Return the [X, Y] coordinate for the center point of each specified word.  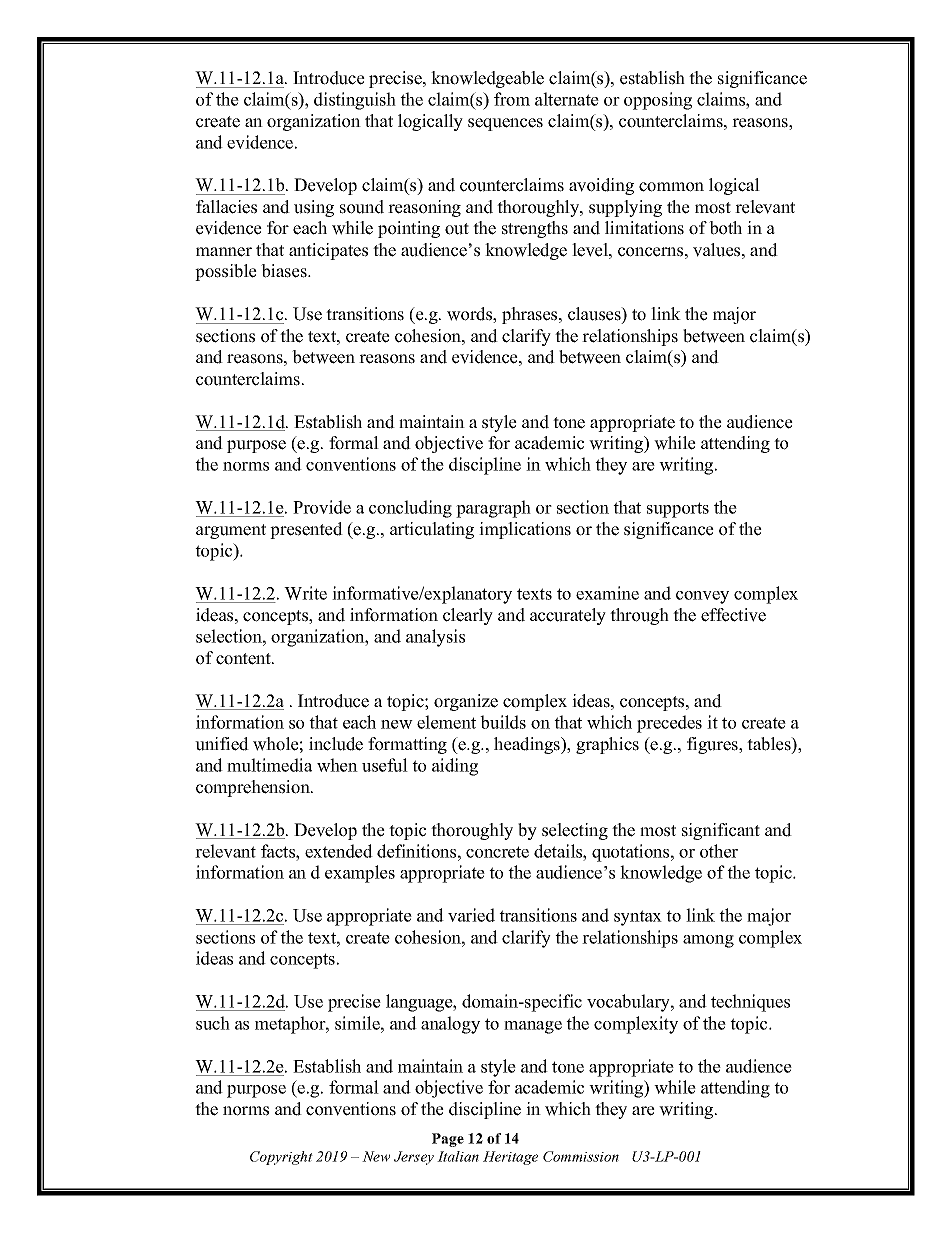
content [244, 659]
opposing [658, 101]
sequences [505, 124]
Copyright [281, 1158]
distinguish [355, 101]
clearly [468, 616]
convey [702, 597]
